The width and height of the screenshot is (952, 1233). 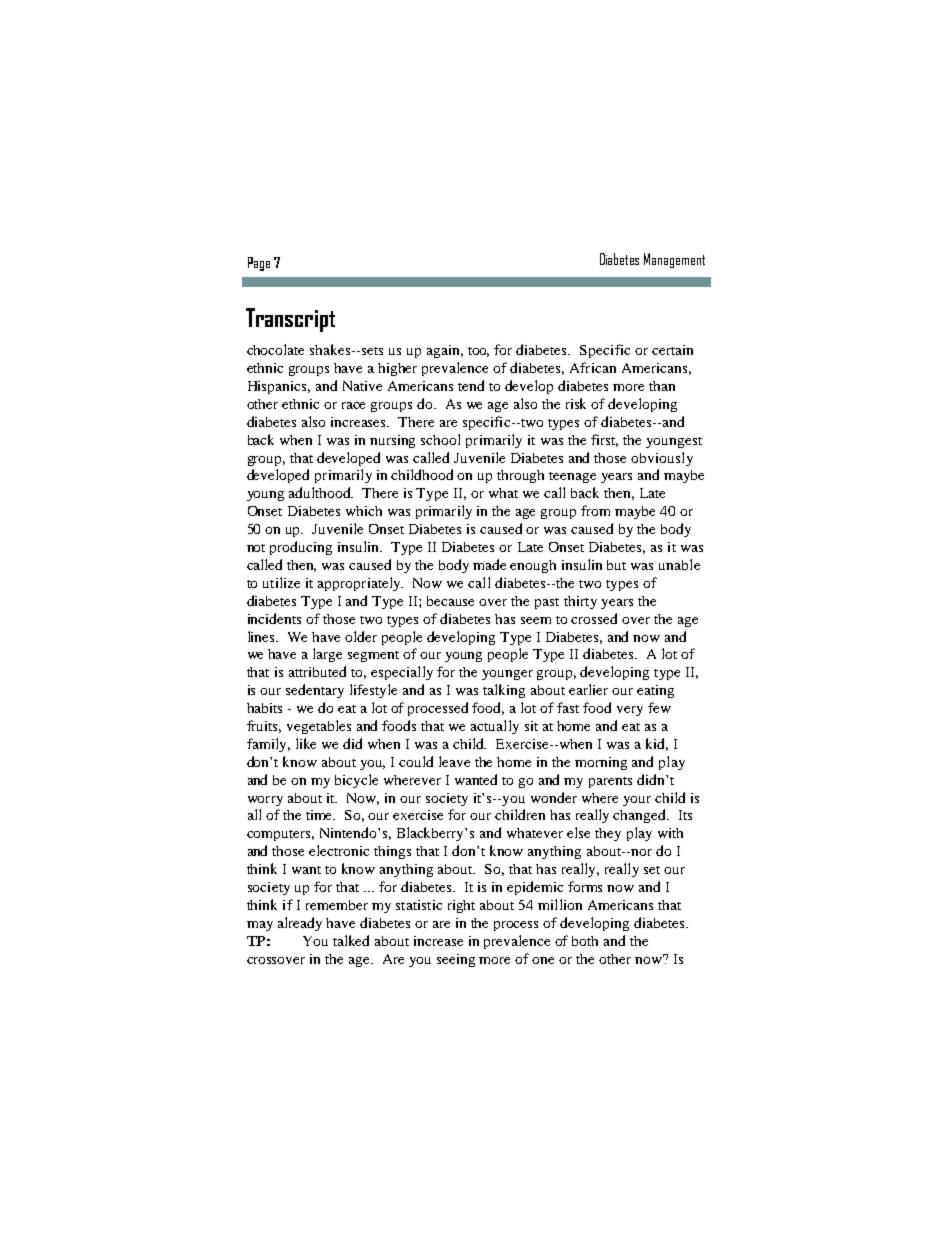 What do you see at coordinates (300, 924) in the screenshot?
I see `already` at bounding box center [300, 924].
